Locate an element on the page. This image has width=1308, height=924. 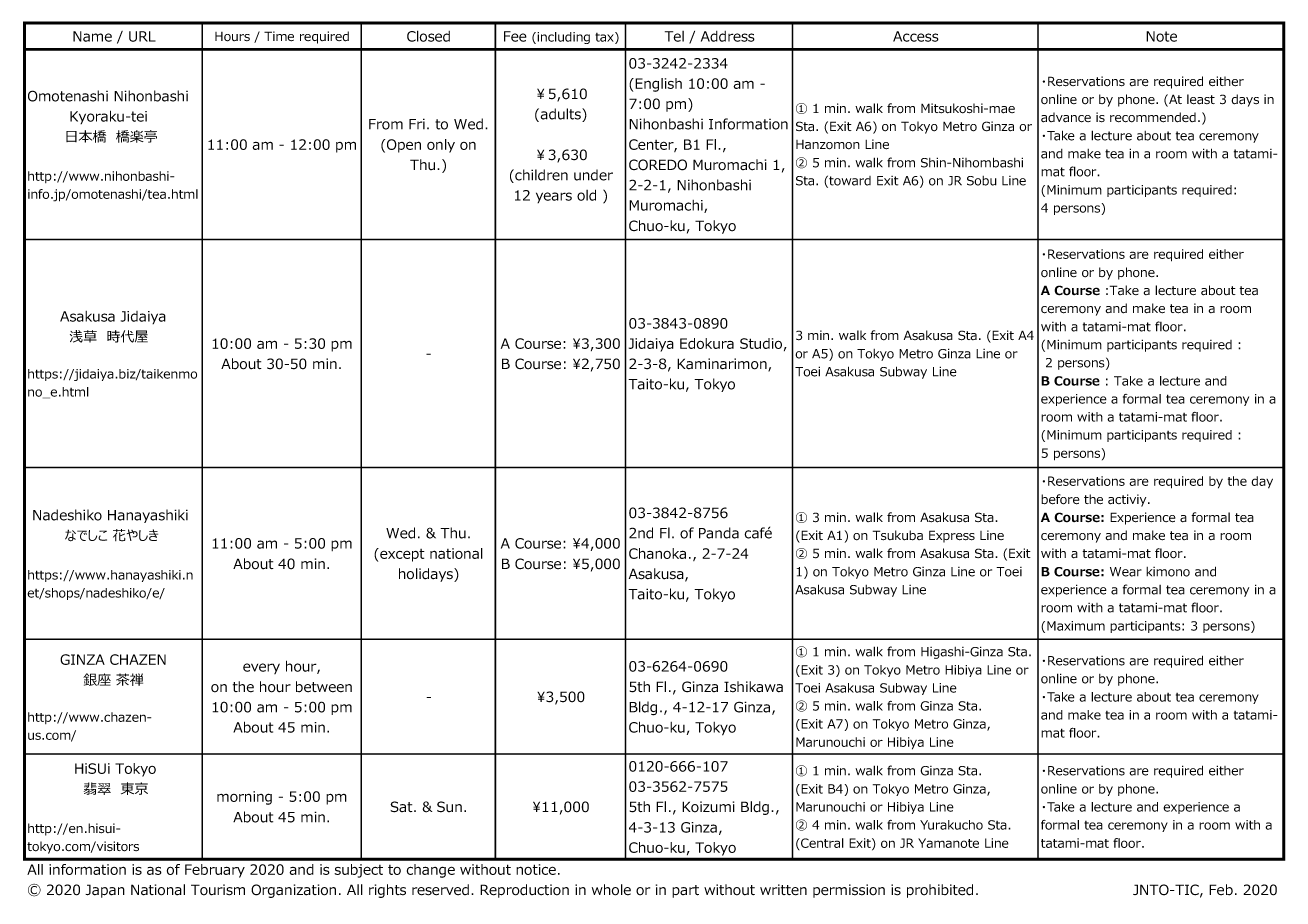
before is located at coordinates (1060, 499).
